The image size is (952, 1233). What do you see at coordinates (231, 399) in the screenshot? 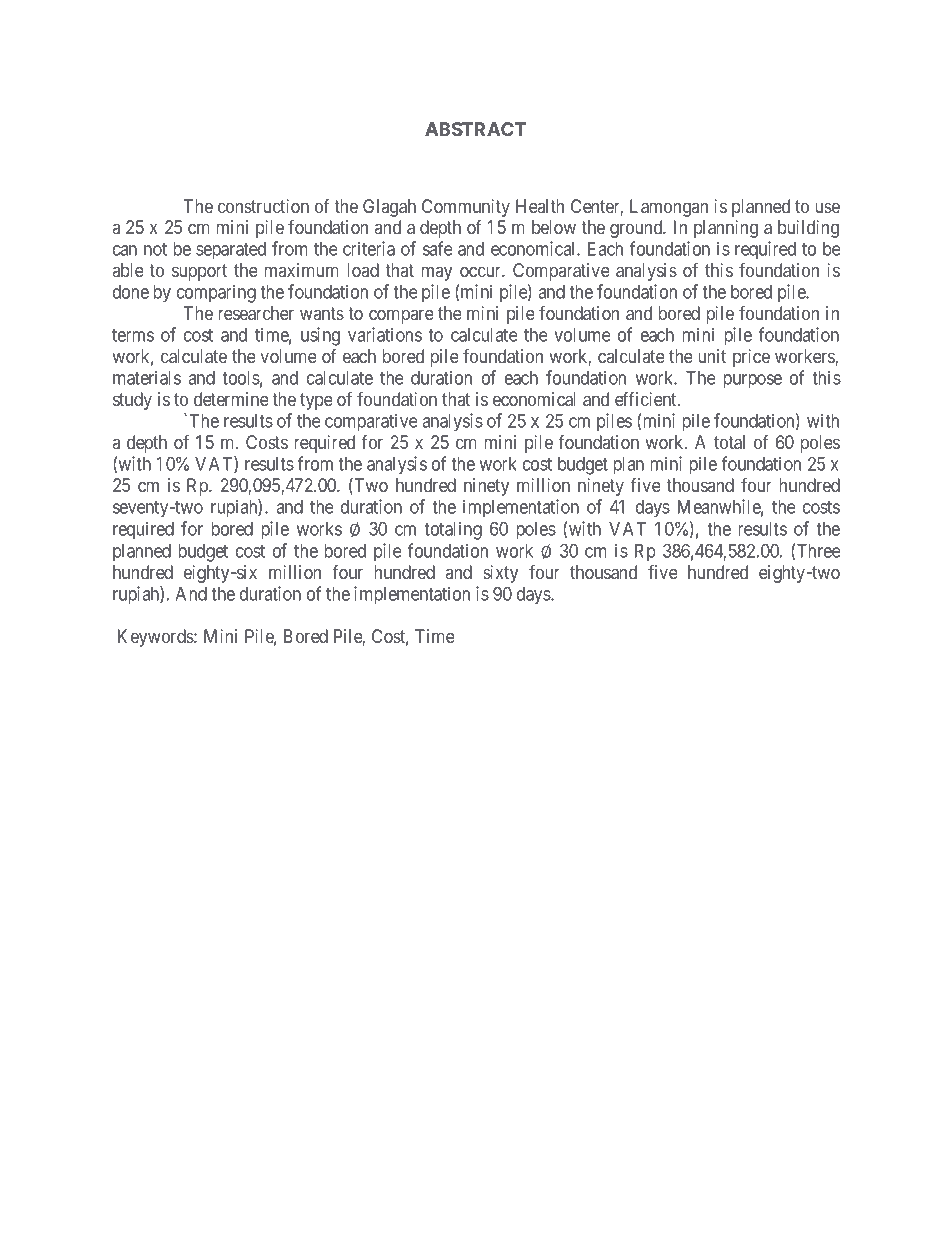
I see `determine` at bounding box center [231, 399].
